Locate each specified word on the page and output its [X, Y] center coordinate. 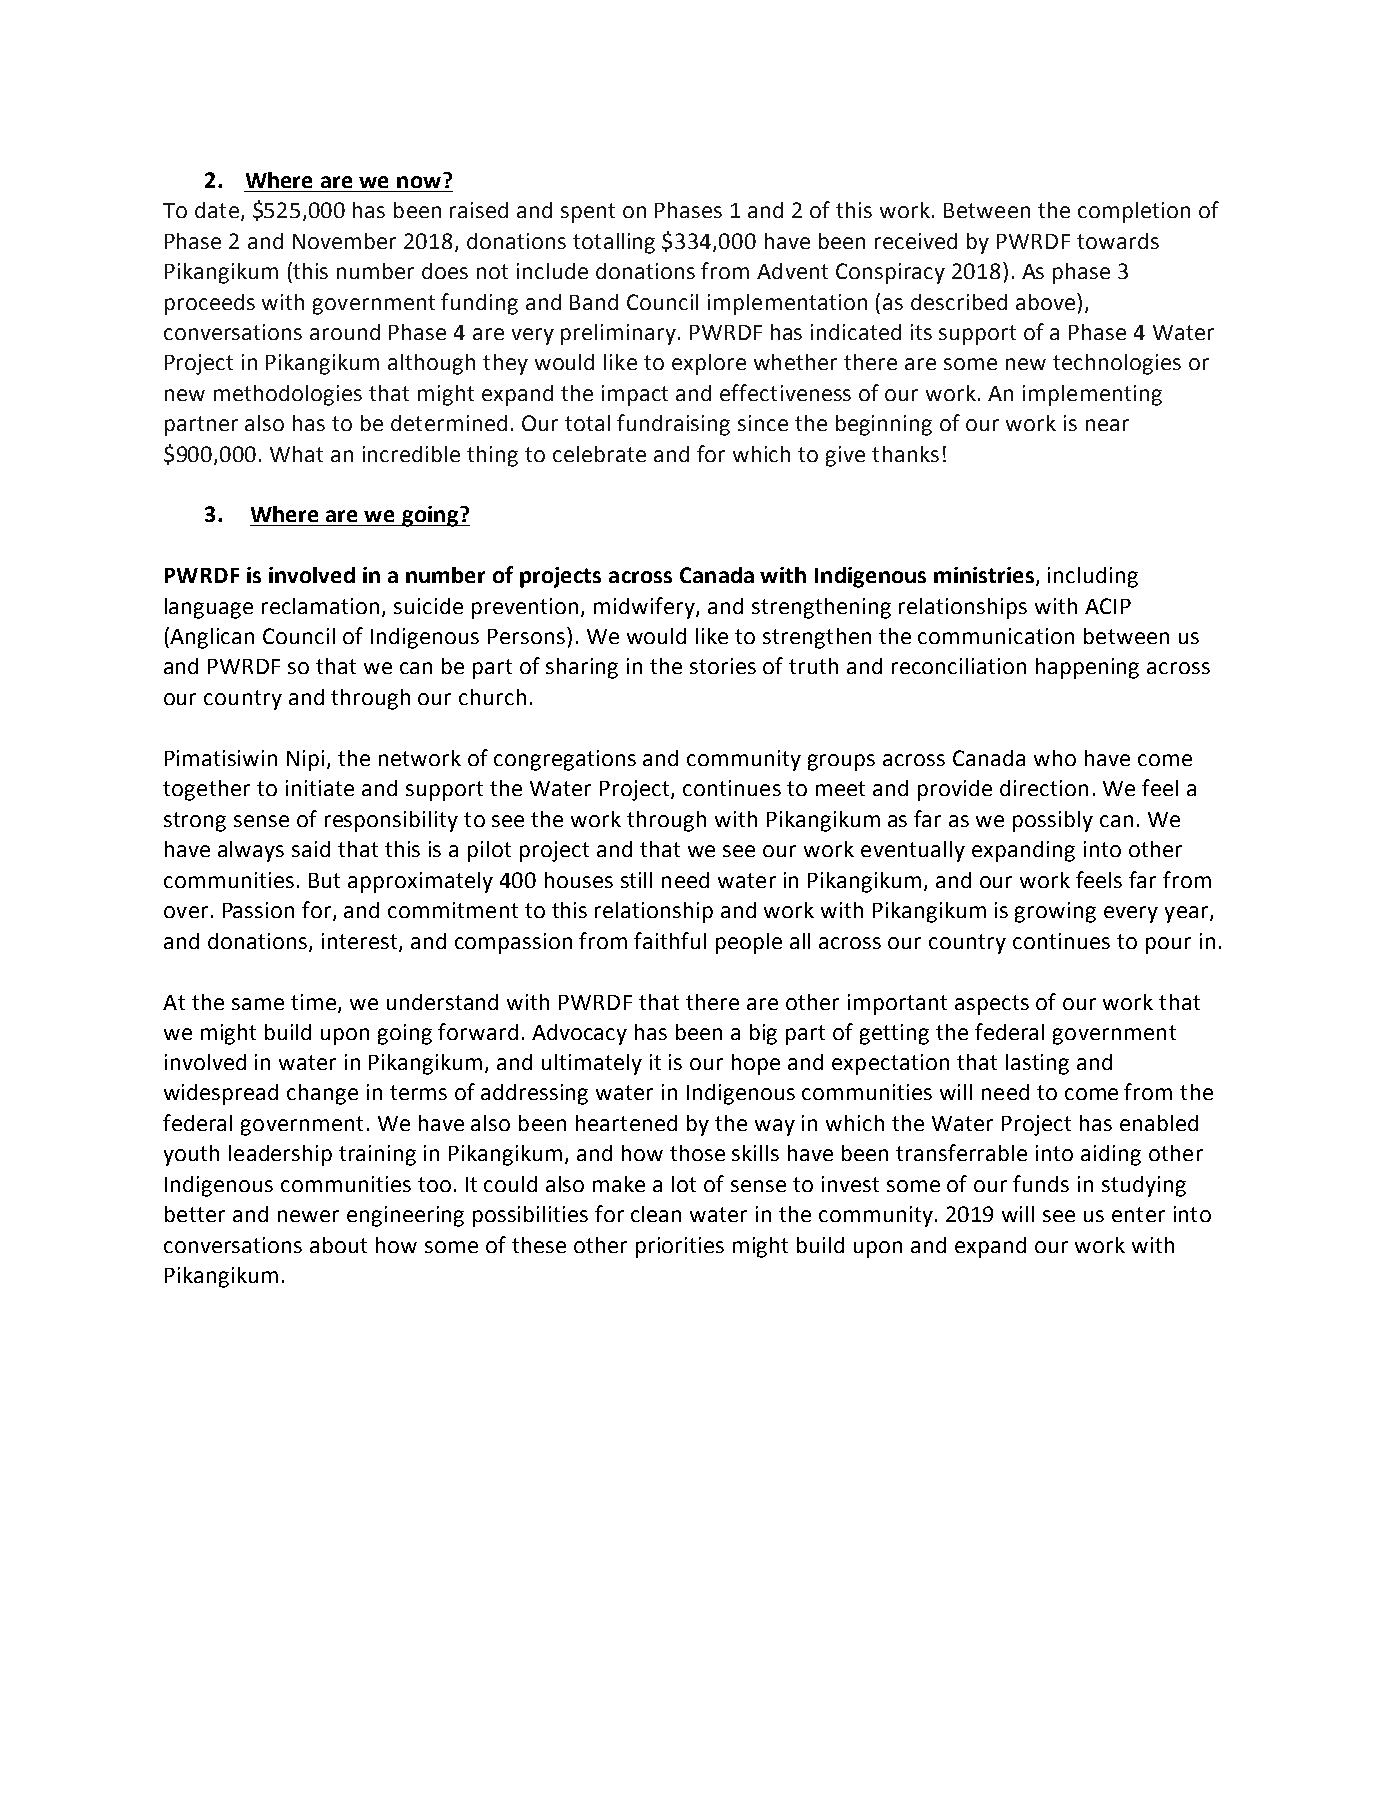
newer [308, 1216]
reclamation [320, 606]
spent [588, 213]
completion [1134, 212]
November [344, 241]
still [636, 880]
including [1093, 577]
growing [1055, 912]
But [324, 880]
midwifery [645, 608]
